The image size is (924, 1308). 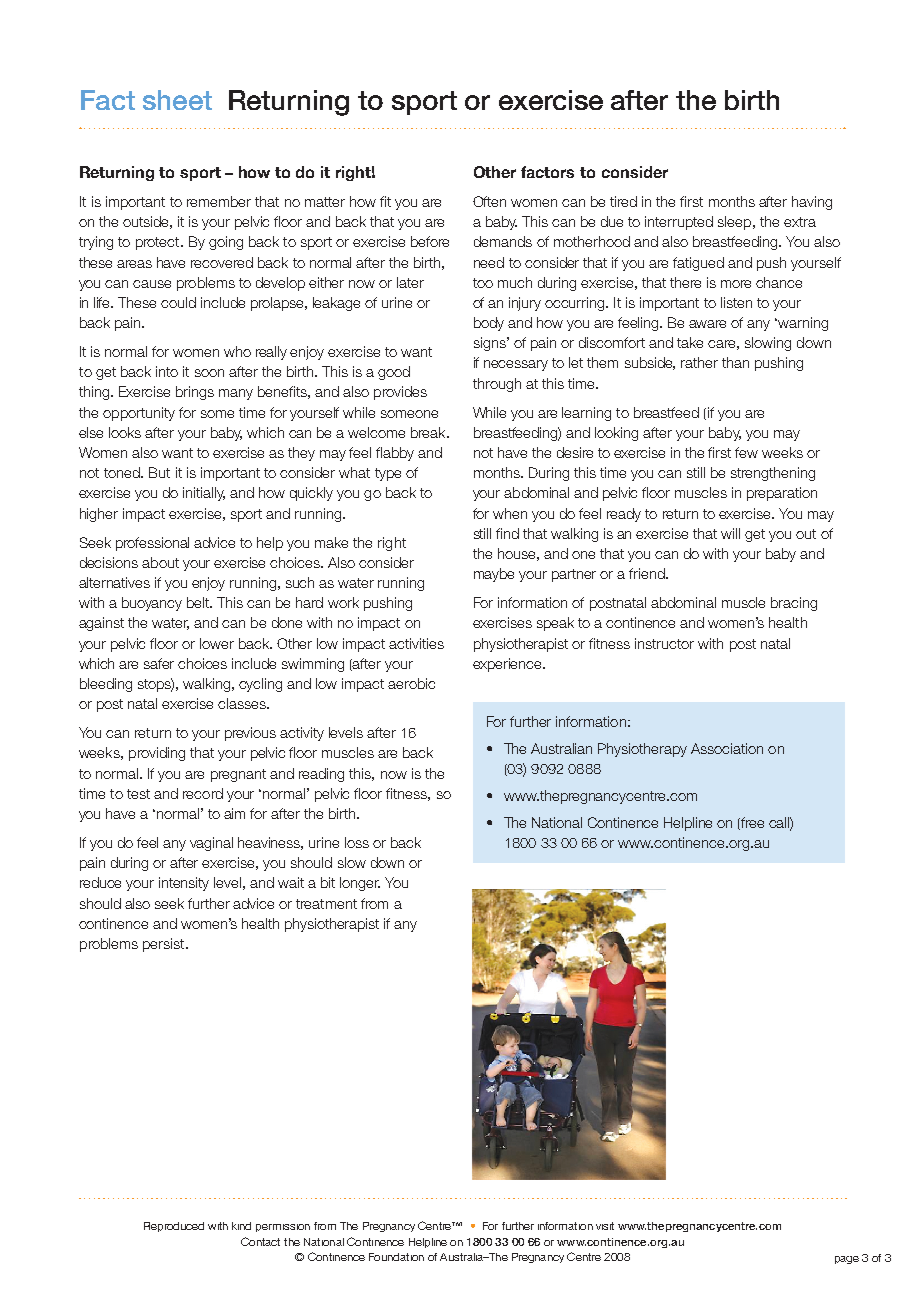 What do you see at coordinates (489, 201) in the screenshot?
I see `Often` at bounding box center [489, 201].
